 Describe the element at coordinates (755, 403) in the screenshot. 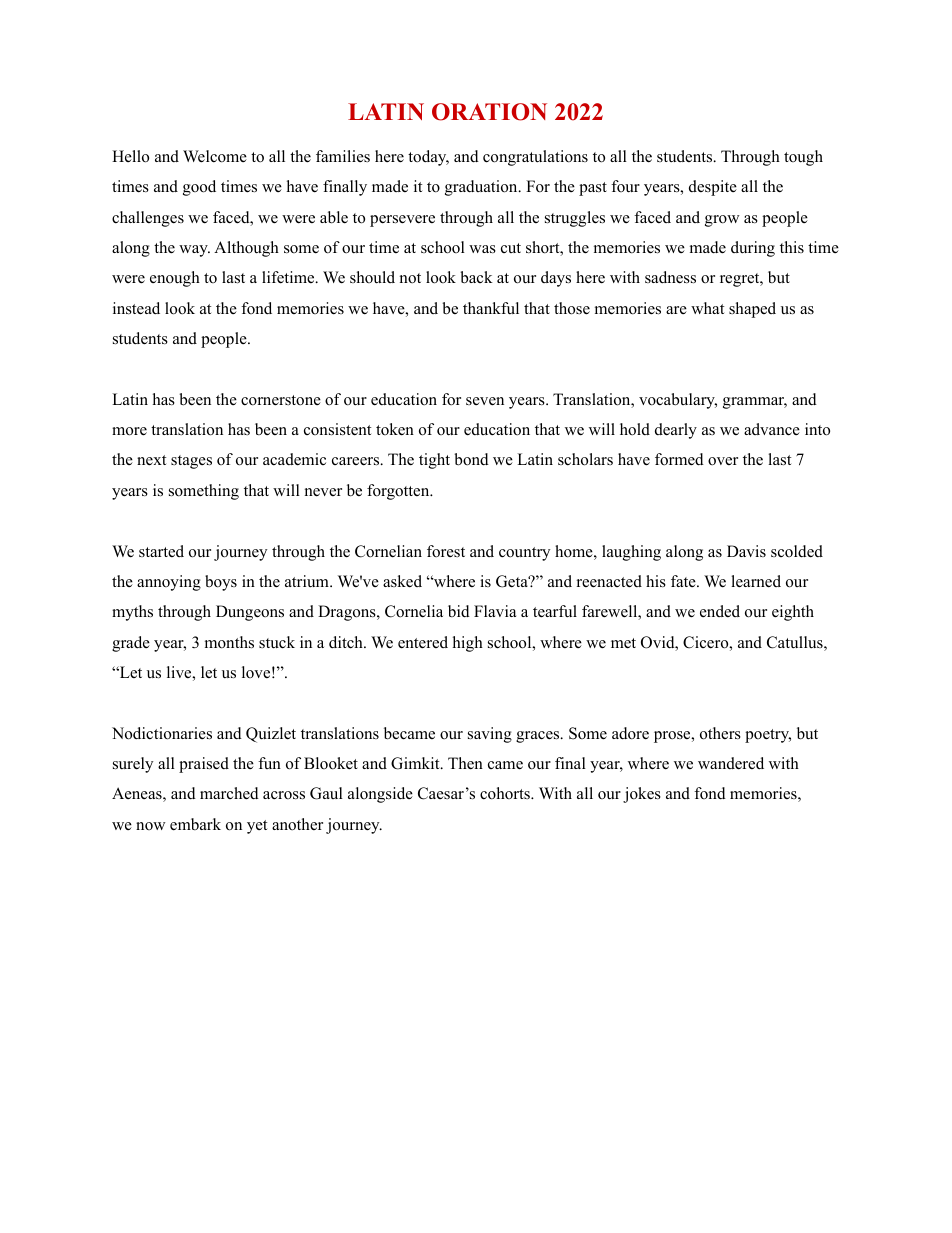

I see `grammar` at that location.
